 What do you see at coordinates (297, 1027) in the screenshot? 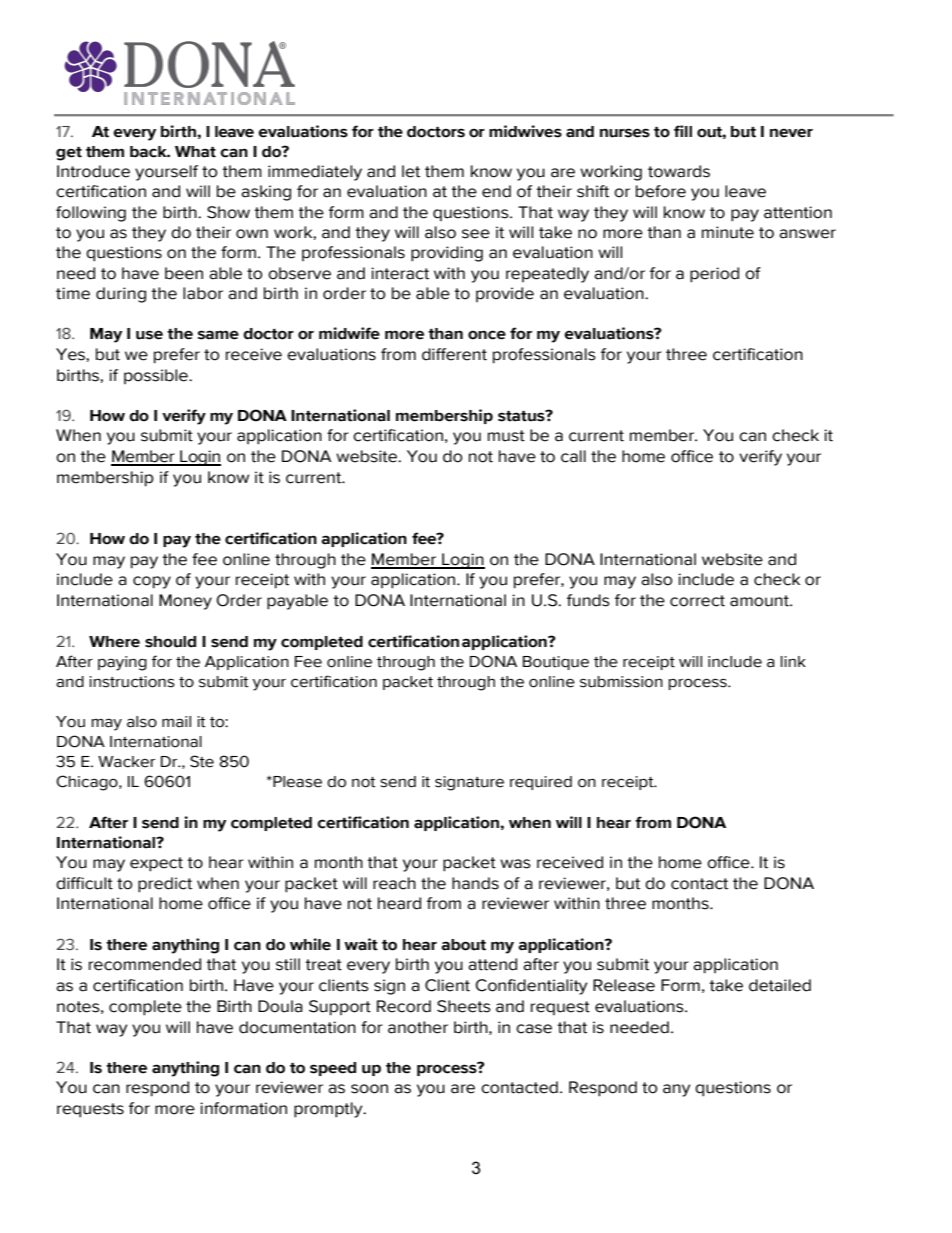
I see `documentation` at bounding box center [297, 1027].
